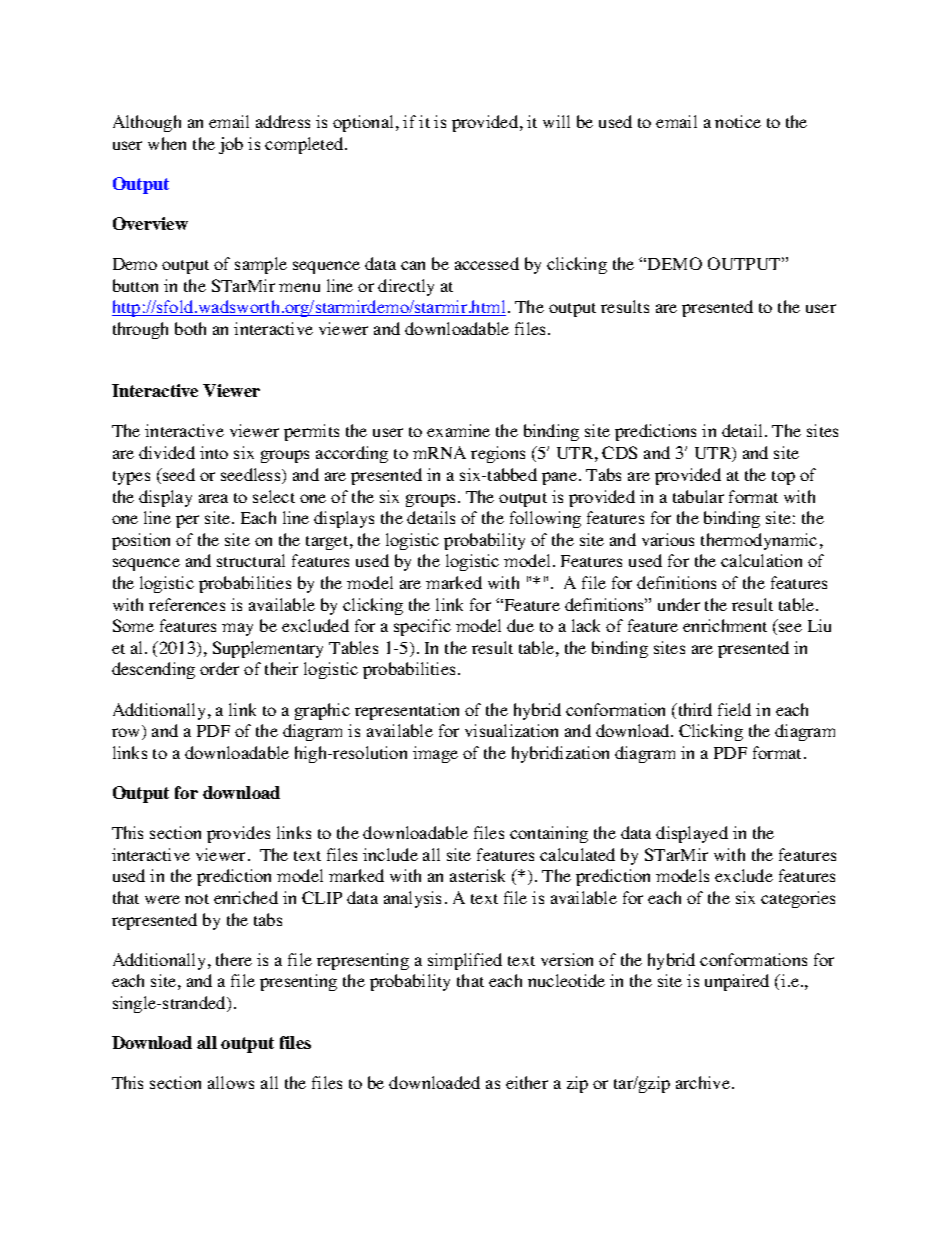 The height and width of the image is (1233, 952). Describe the element at coordinates (527, 1082) in the image. I see `either` at that location.
